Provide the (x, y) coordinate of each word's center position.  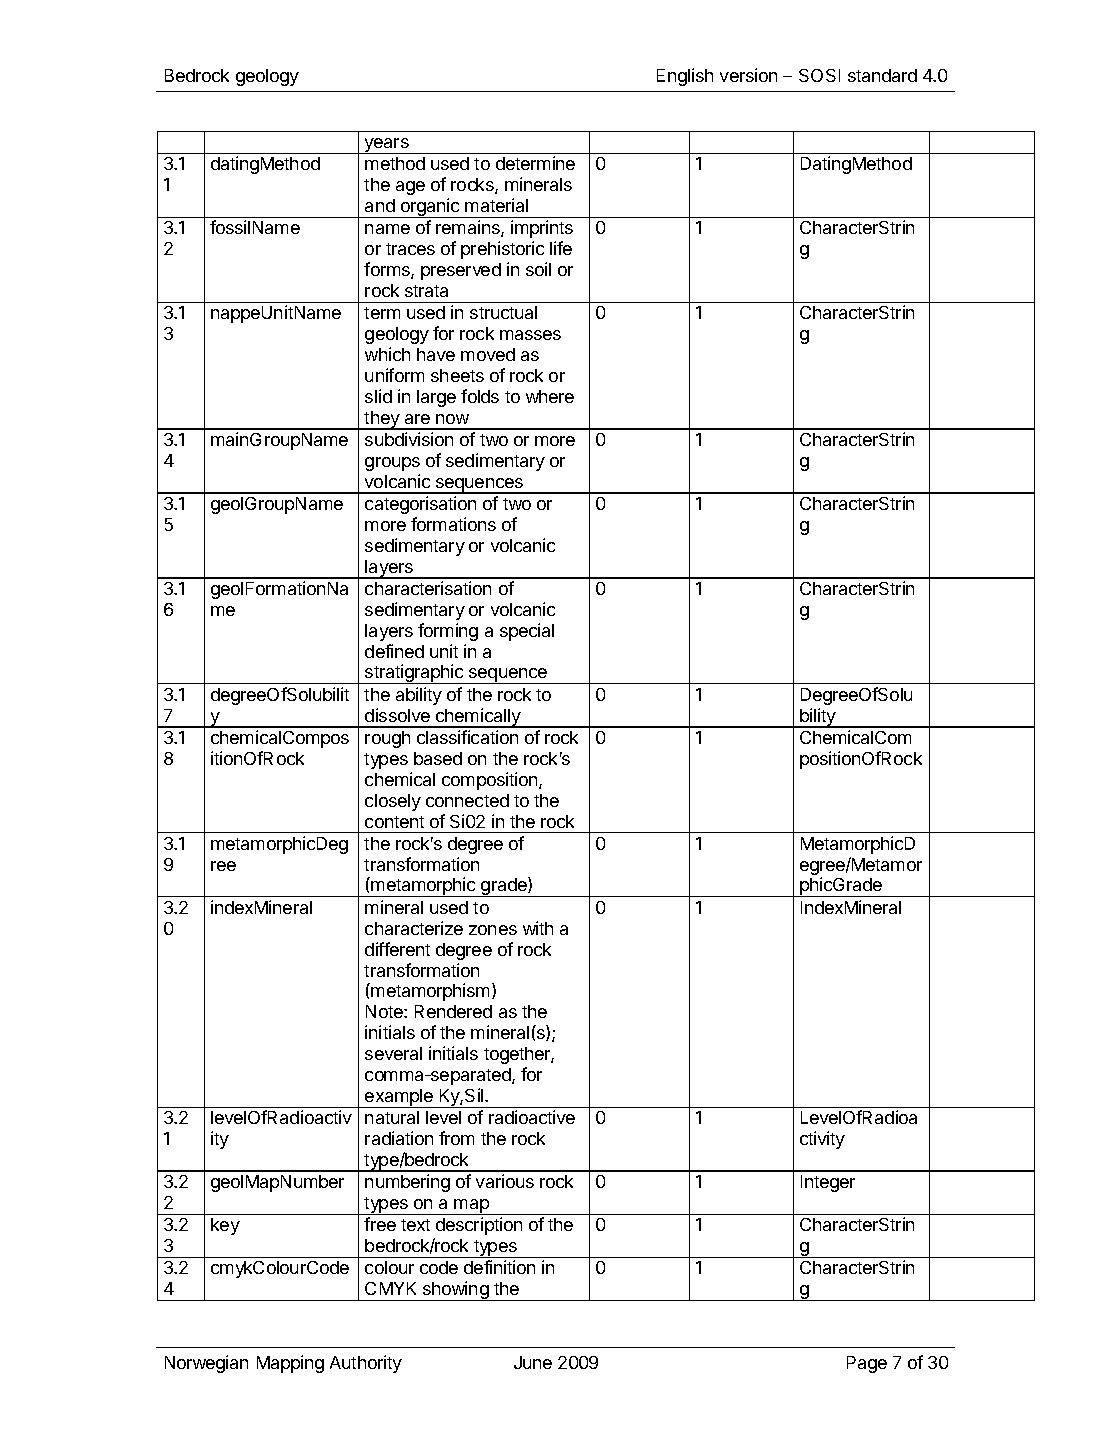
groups (392, 464)
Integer (828, 1183)
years (387, 146)
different (397, 949)
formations (453, 524)
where (550, 396)
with (538, 928)
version (748, 75)
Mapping (290, 1364)
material (496, 205)
